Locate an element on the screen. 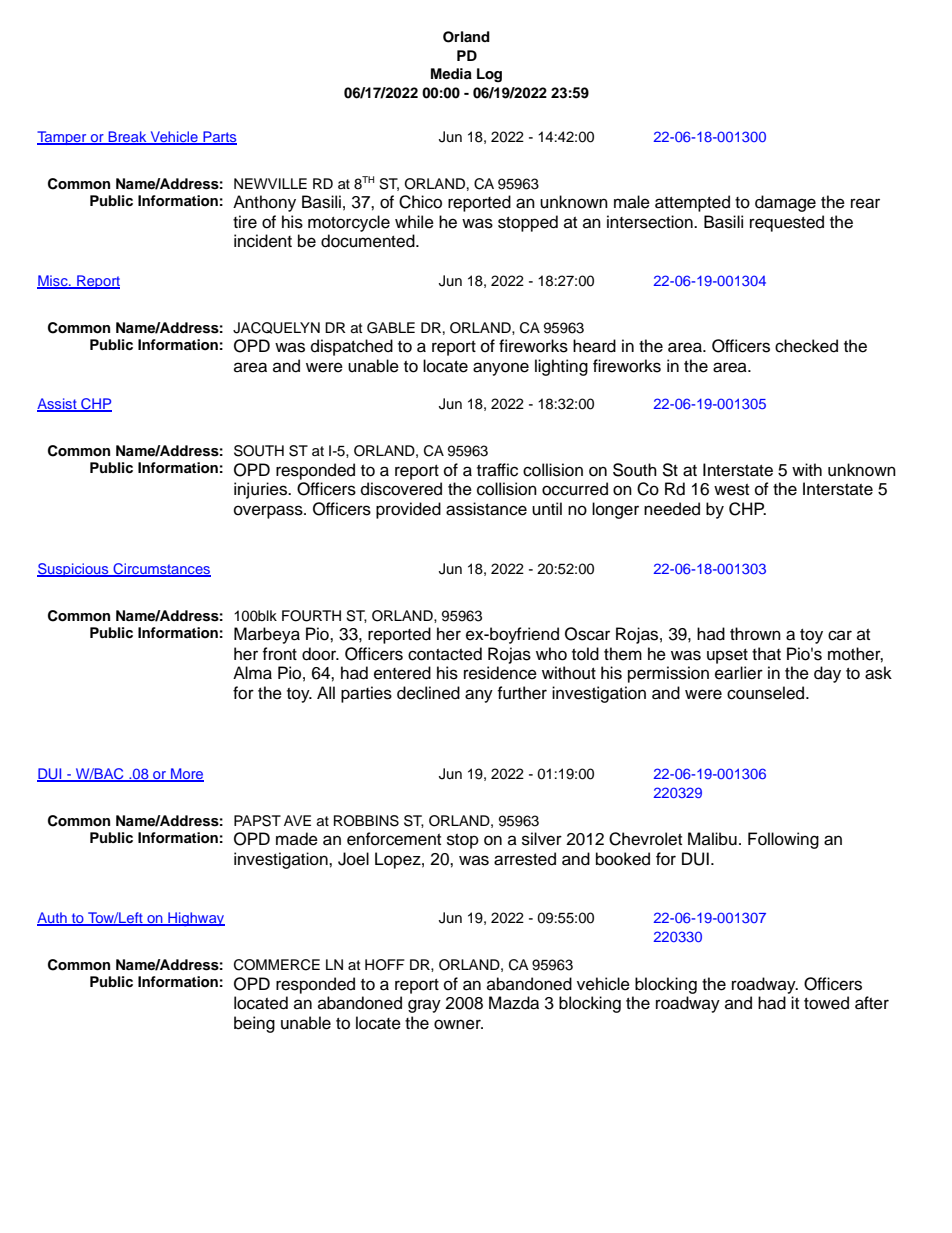 This screenshot has width=952, height=1233. Break is located at coordinates (127, 138).
